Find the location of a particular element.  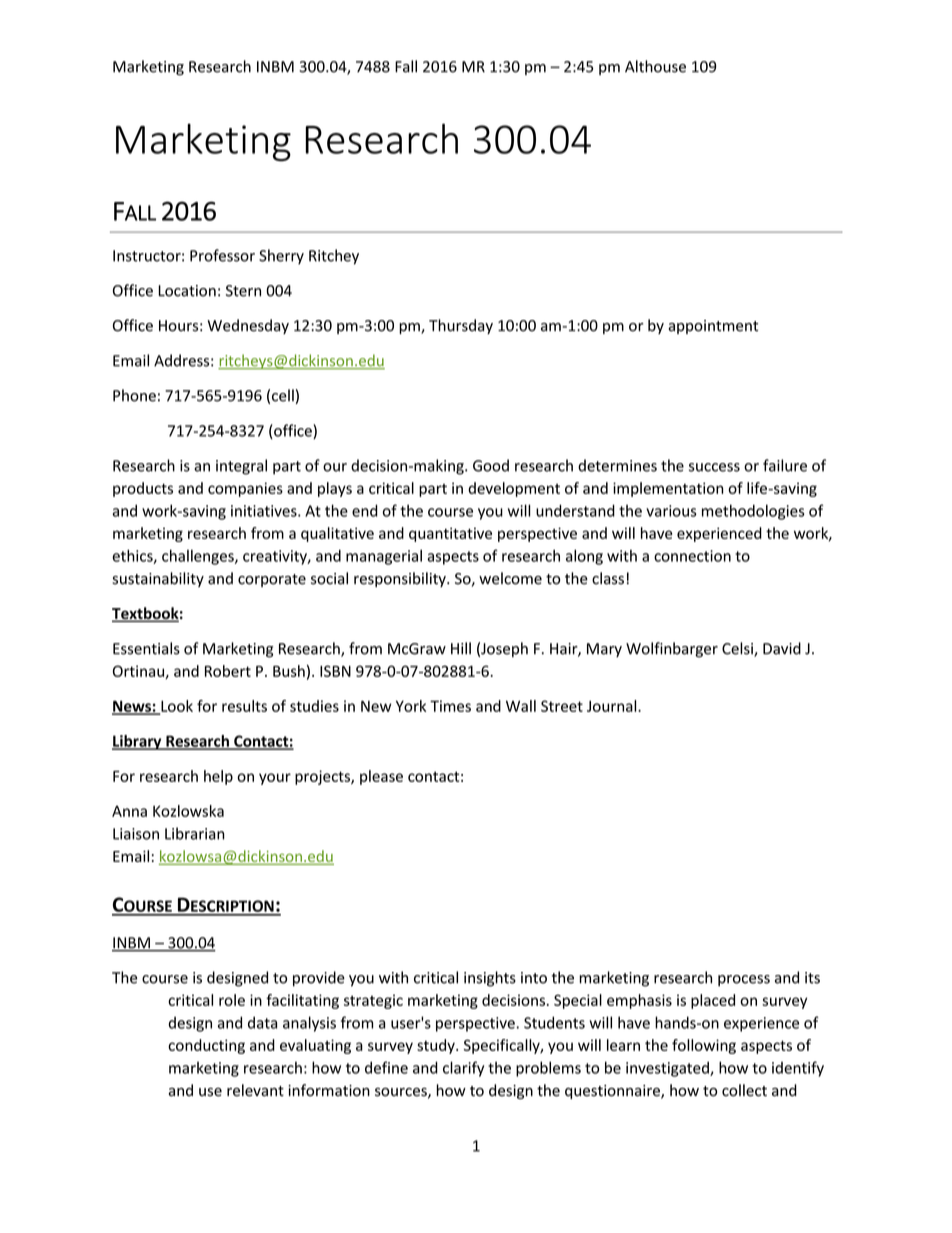

success is located at coordinates (714, 467).
